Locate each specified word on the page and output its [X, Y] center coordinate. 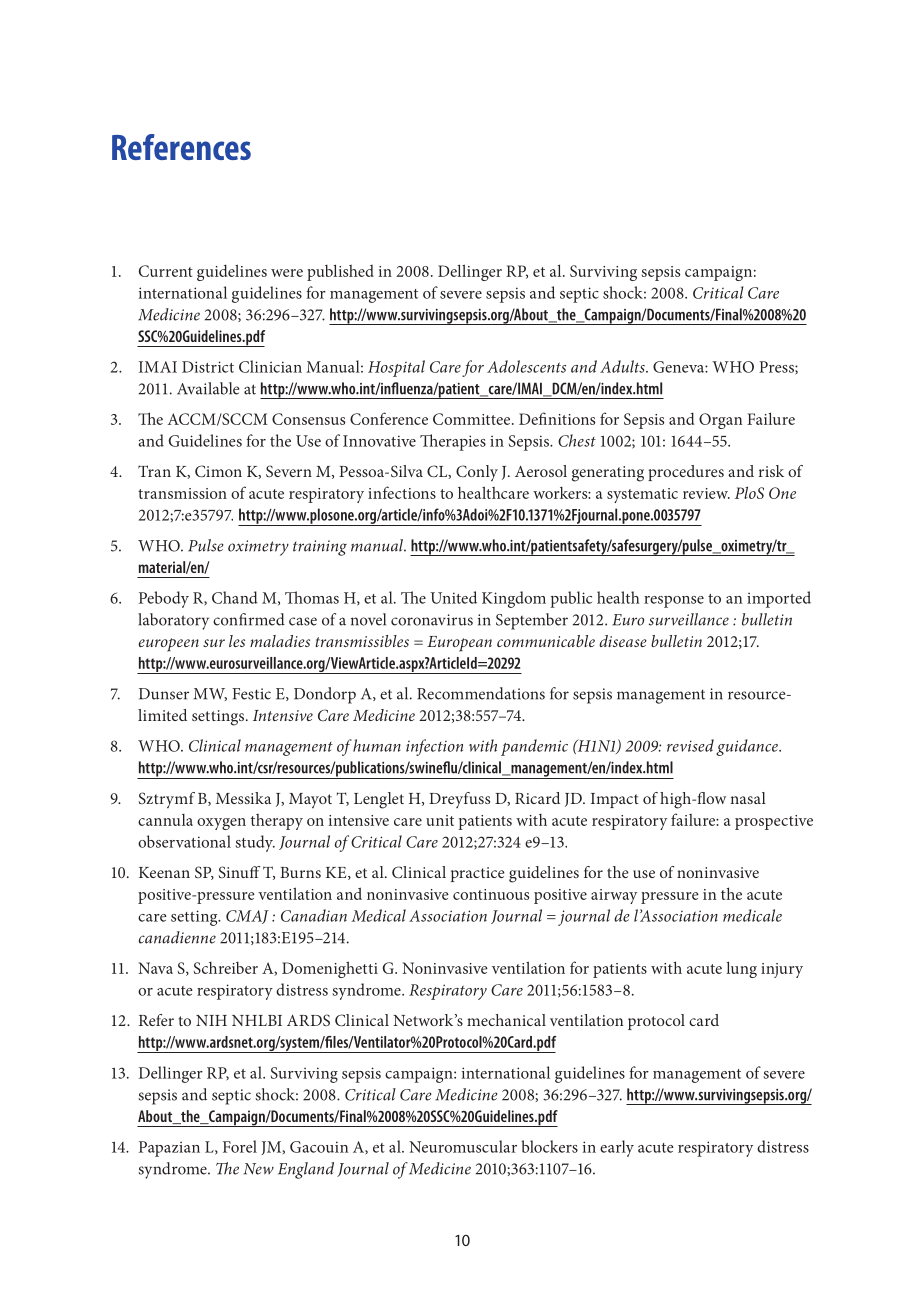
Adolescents [526, 366]
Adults [623, 366]
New [259, 1169]
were [287, 273]
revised [690, 745]
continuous [491, 894]
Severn [289, 471]
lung [741, 969]
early [617, 1148]
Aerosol [541, 471]
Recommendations [481, 693]
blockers [549, 1146]
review [706, 493]
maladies [280, 641]
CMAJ [247, 917]
